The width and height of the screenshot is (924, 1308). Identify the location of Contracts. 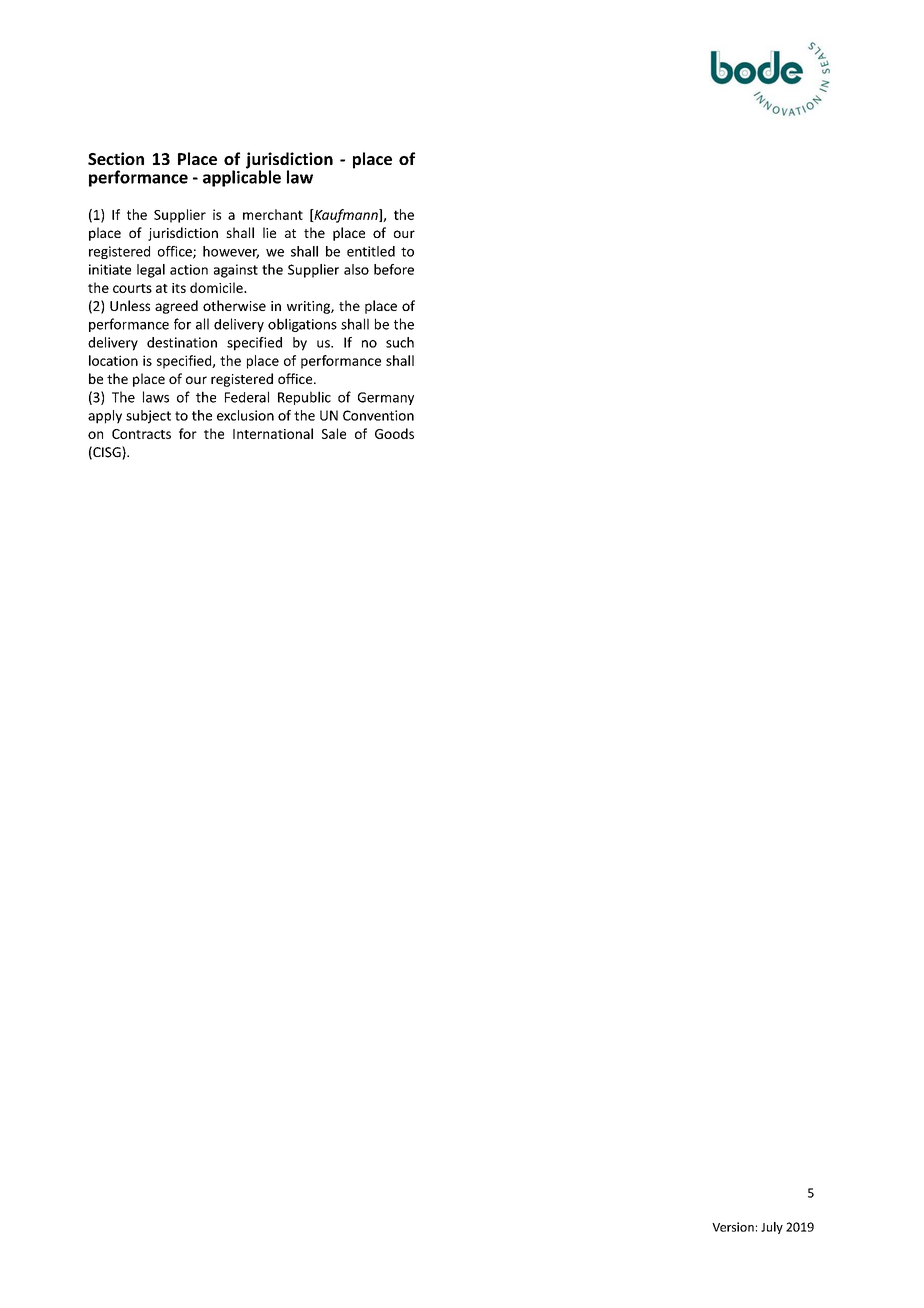
(141, 434).
